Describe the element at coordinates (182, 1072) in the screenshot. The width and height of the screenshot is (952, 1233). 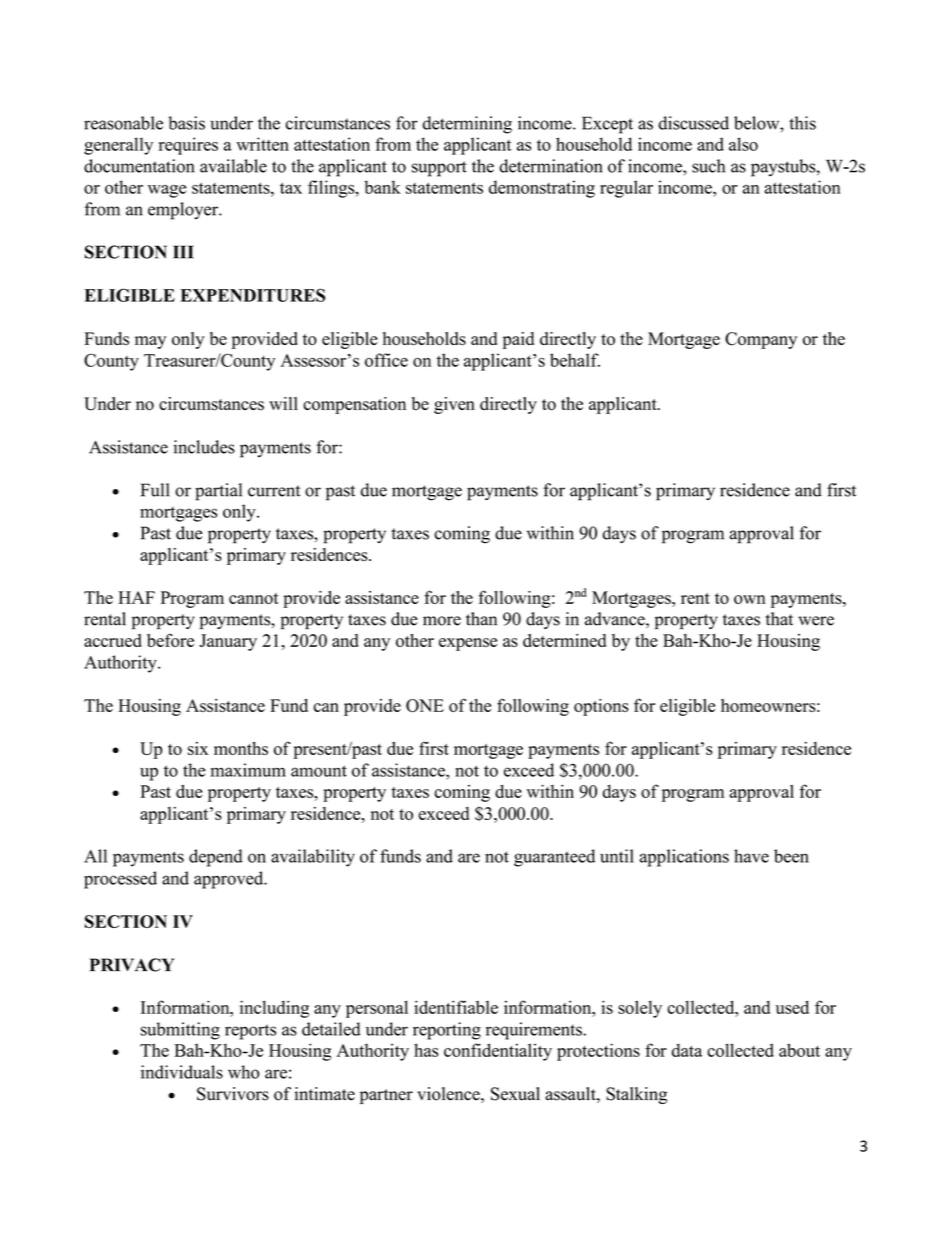
I see `individuals` at that location.
